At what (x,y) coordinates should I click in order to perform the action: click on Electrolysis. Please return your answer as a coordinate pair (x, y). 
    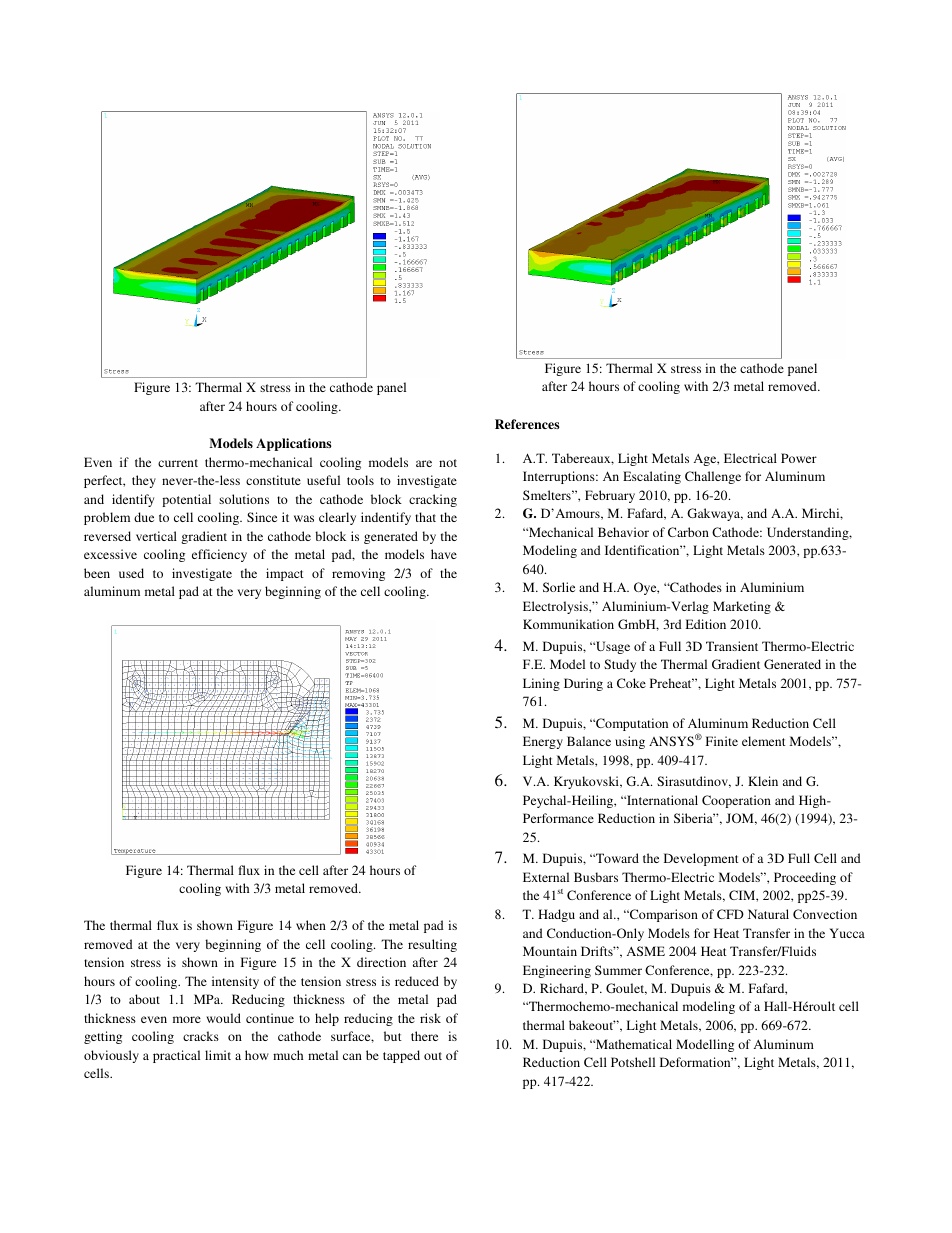
    Looking at the image, I should click on (556, 607).
